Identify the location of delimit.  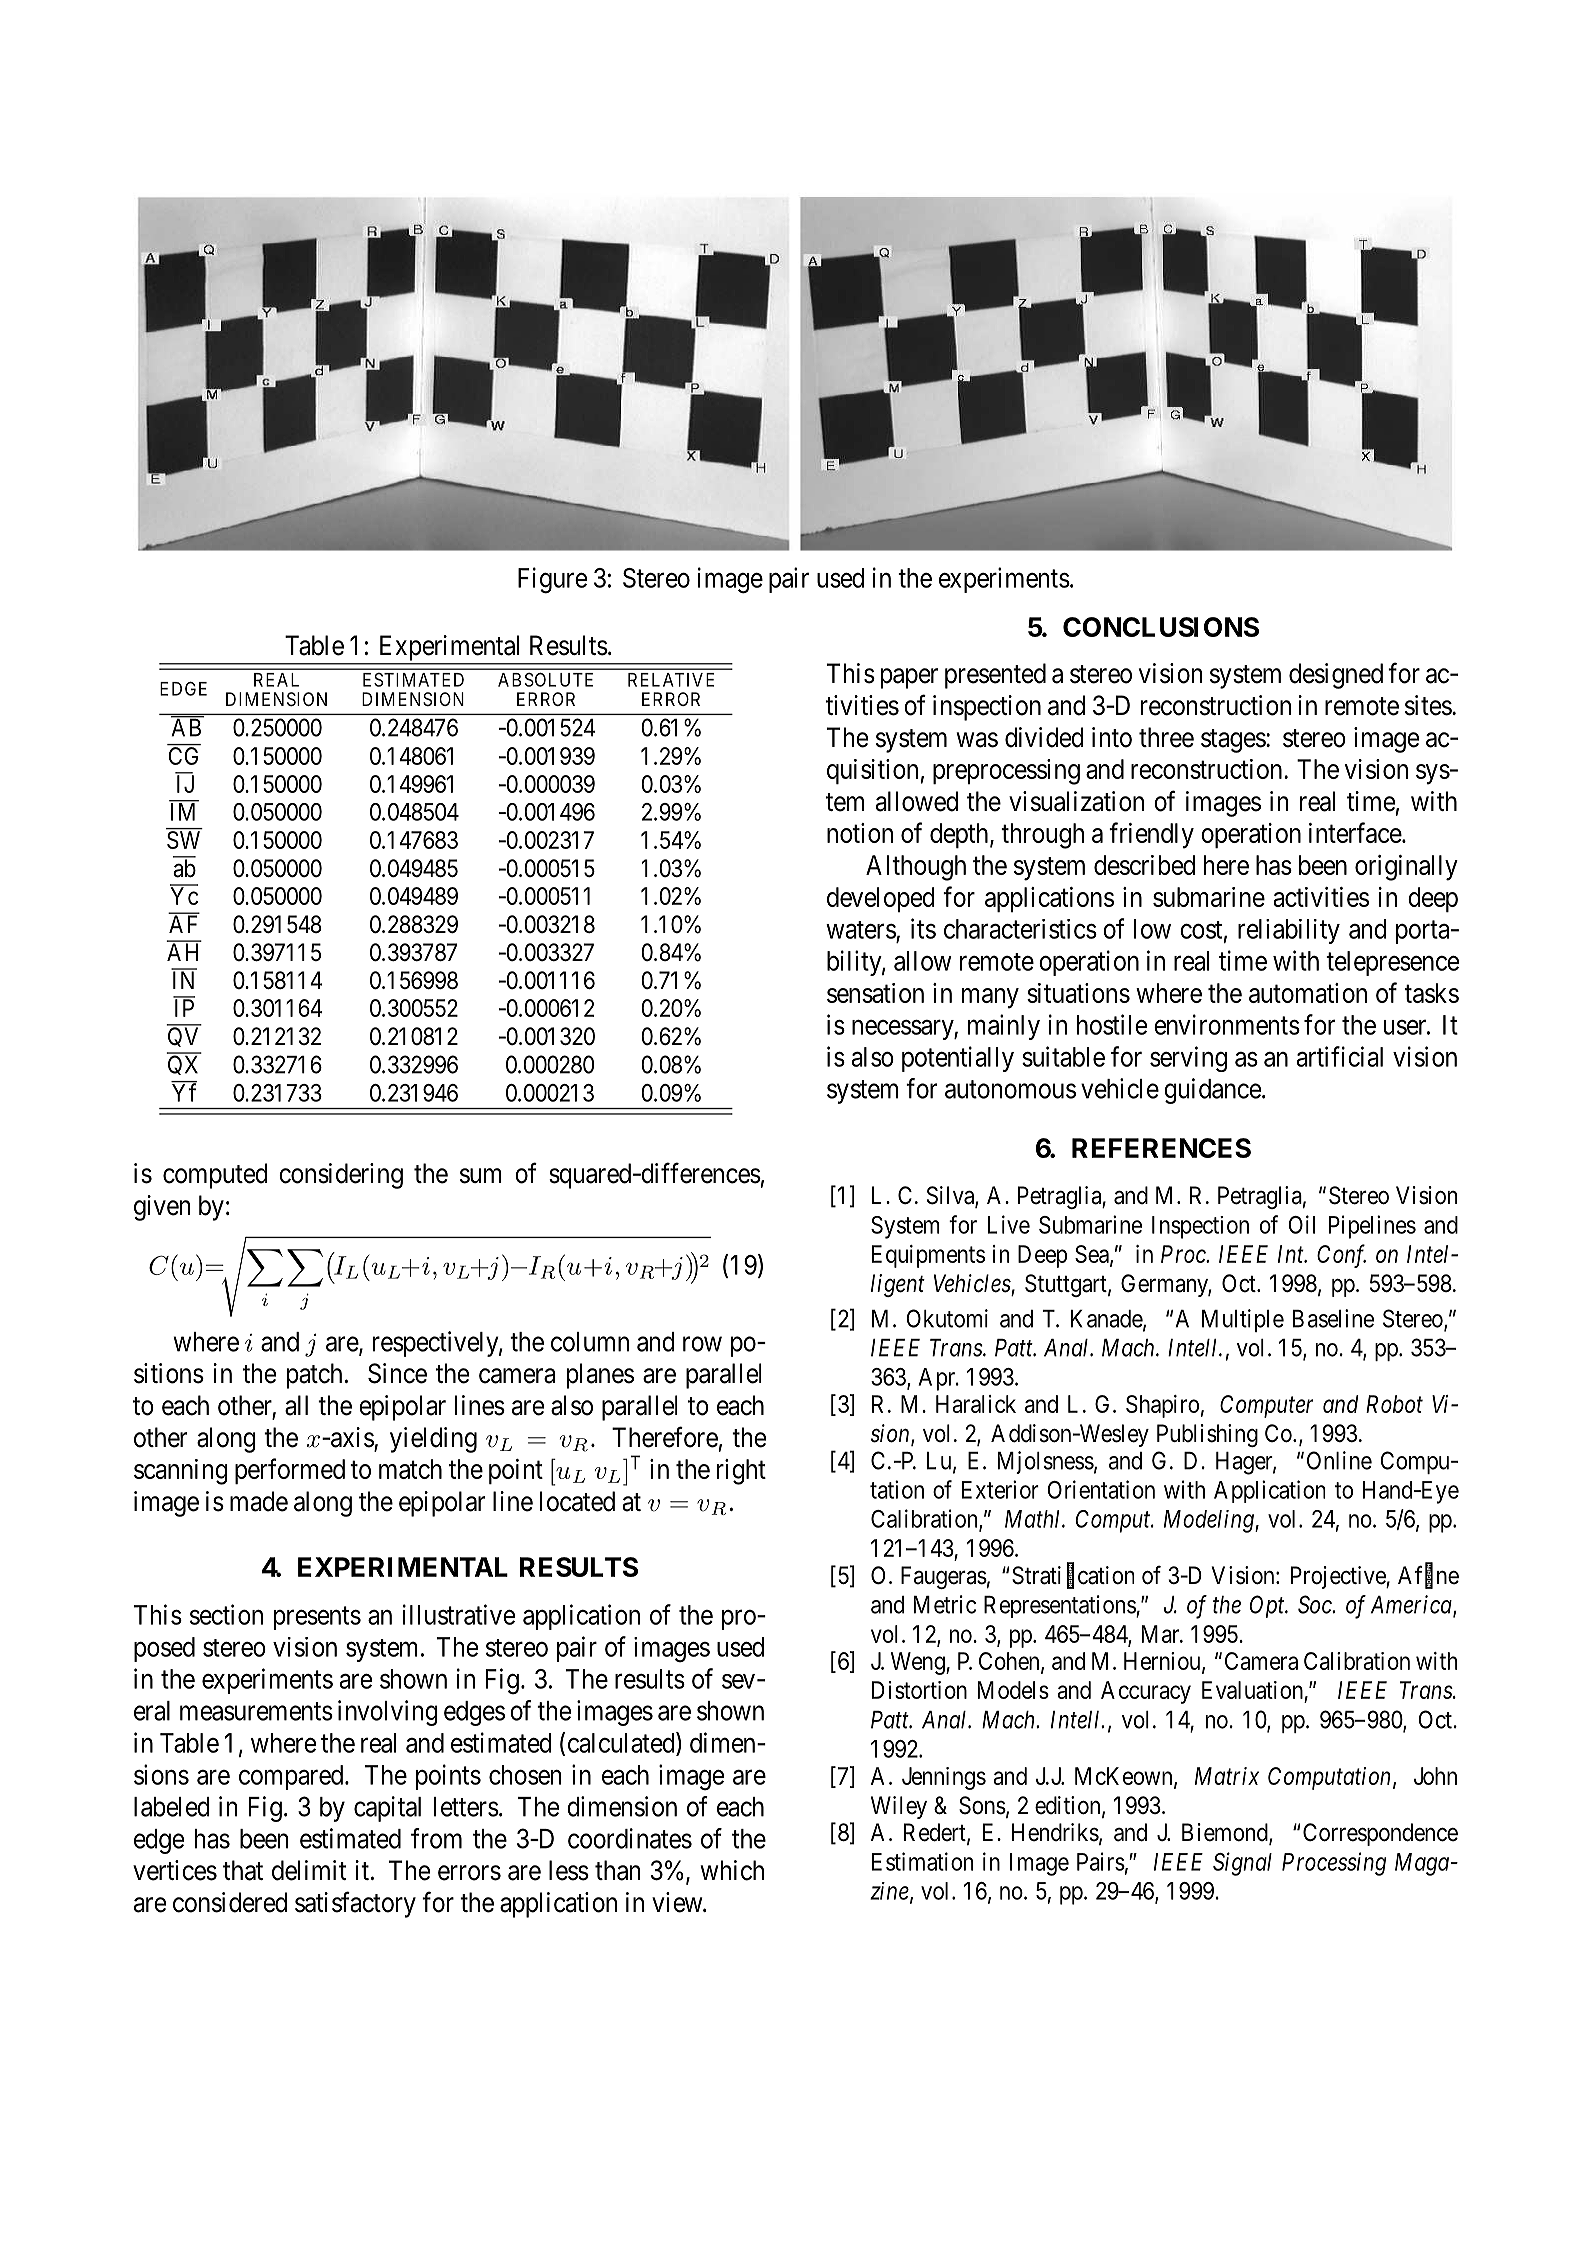
(309, 1870).
